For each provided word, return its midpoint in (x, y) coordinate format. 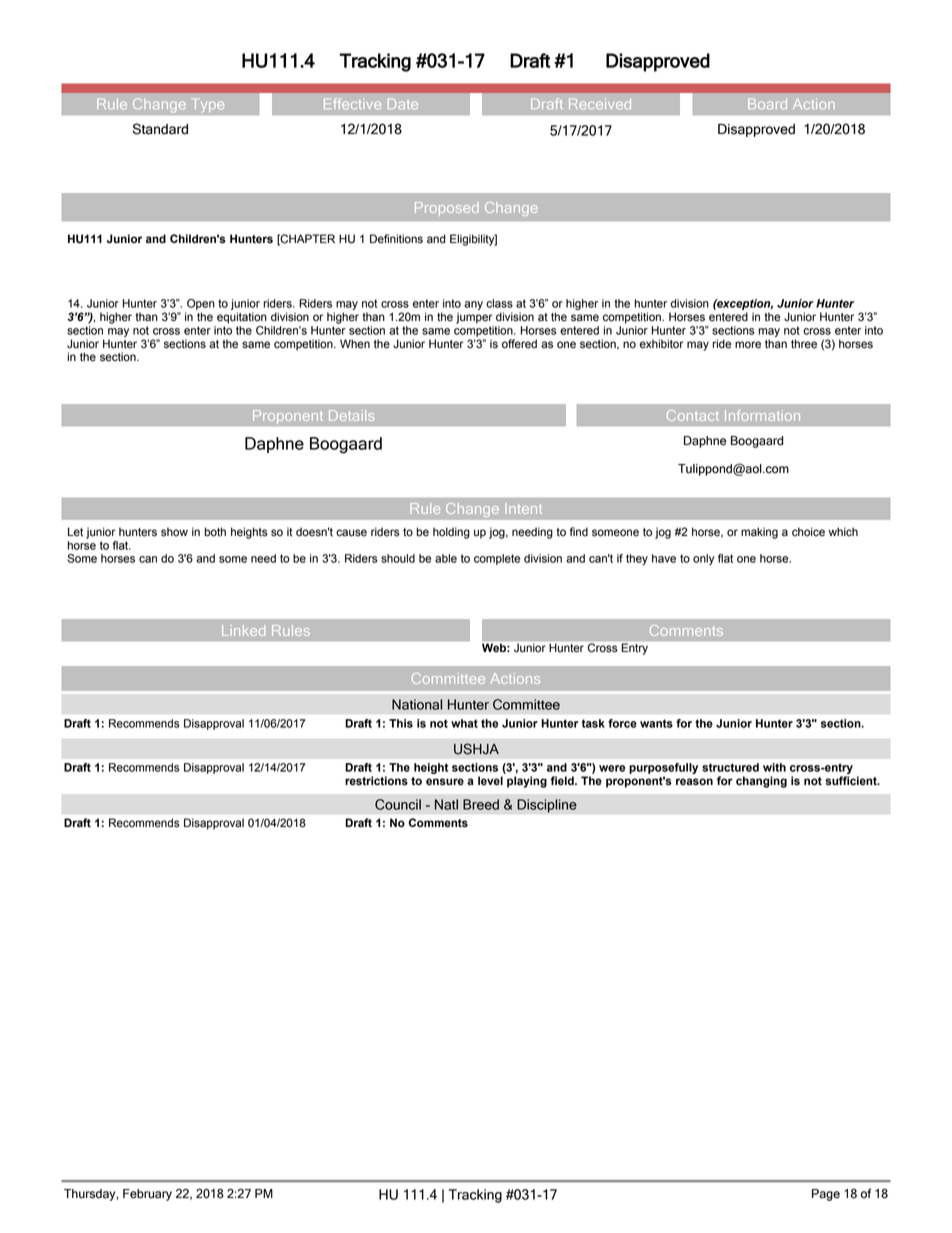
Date (403, 104)
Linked (243, 630)
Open (201, 304)
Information (762, 415)
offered (519, 344)
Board (767, 104)
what (464, 723)
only (704, 559)
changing (761, 782)
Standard (160, 129)
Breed (481, 804)
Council (398, 804)
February (147, 1195)
